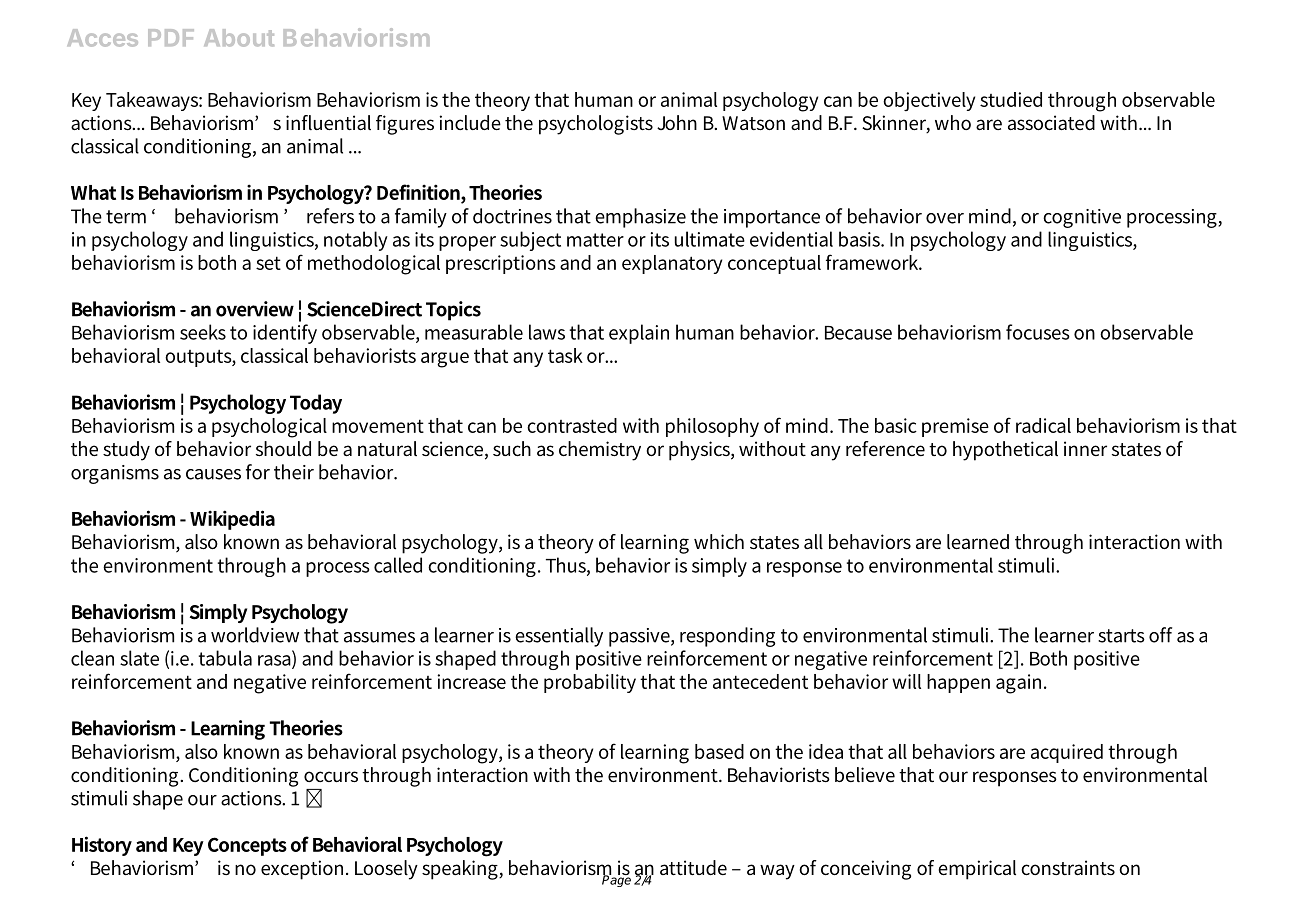 The image size is (1308, 924). What do you see at coordinates (677, 122) in the screenshot?
I see `John` at bounding box center [677, 122].
